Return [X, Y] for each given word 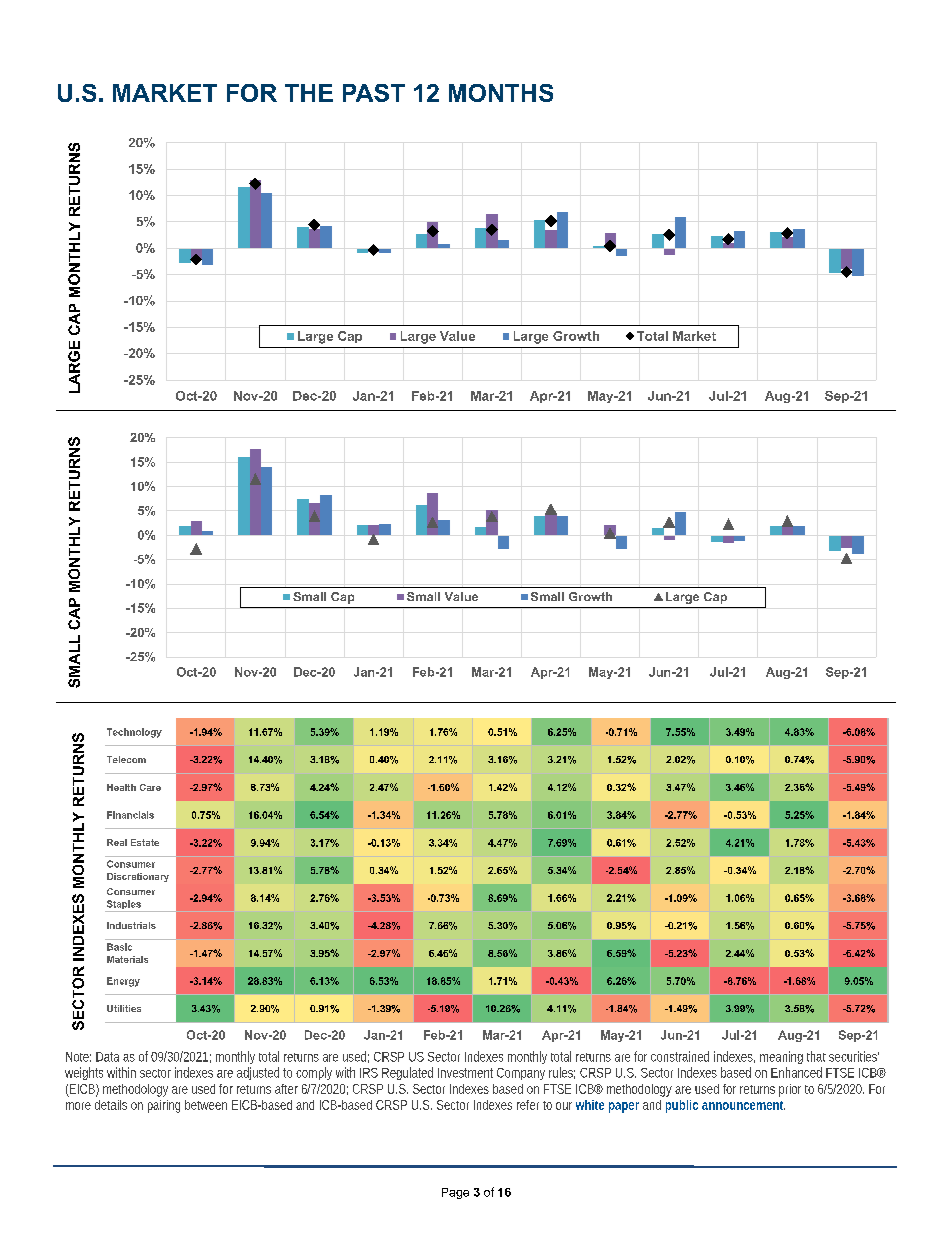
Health [121, 787]
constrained [680, 1056]
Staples [124, 906]
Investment [465, 1073]
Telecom [126, 759]
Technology [134, 733]
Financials [130, 815]
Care [150, 787]
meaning [781, 1057]
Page [455, 1193]
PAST [374, 93]
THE [309, 93]
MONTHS [501, 93]
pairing [164, 1106]
